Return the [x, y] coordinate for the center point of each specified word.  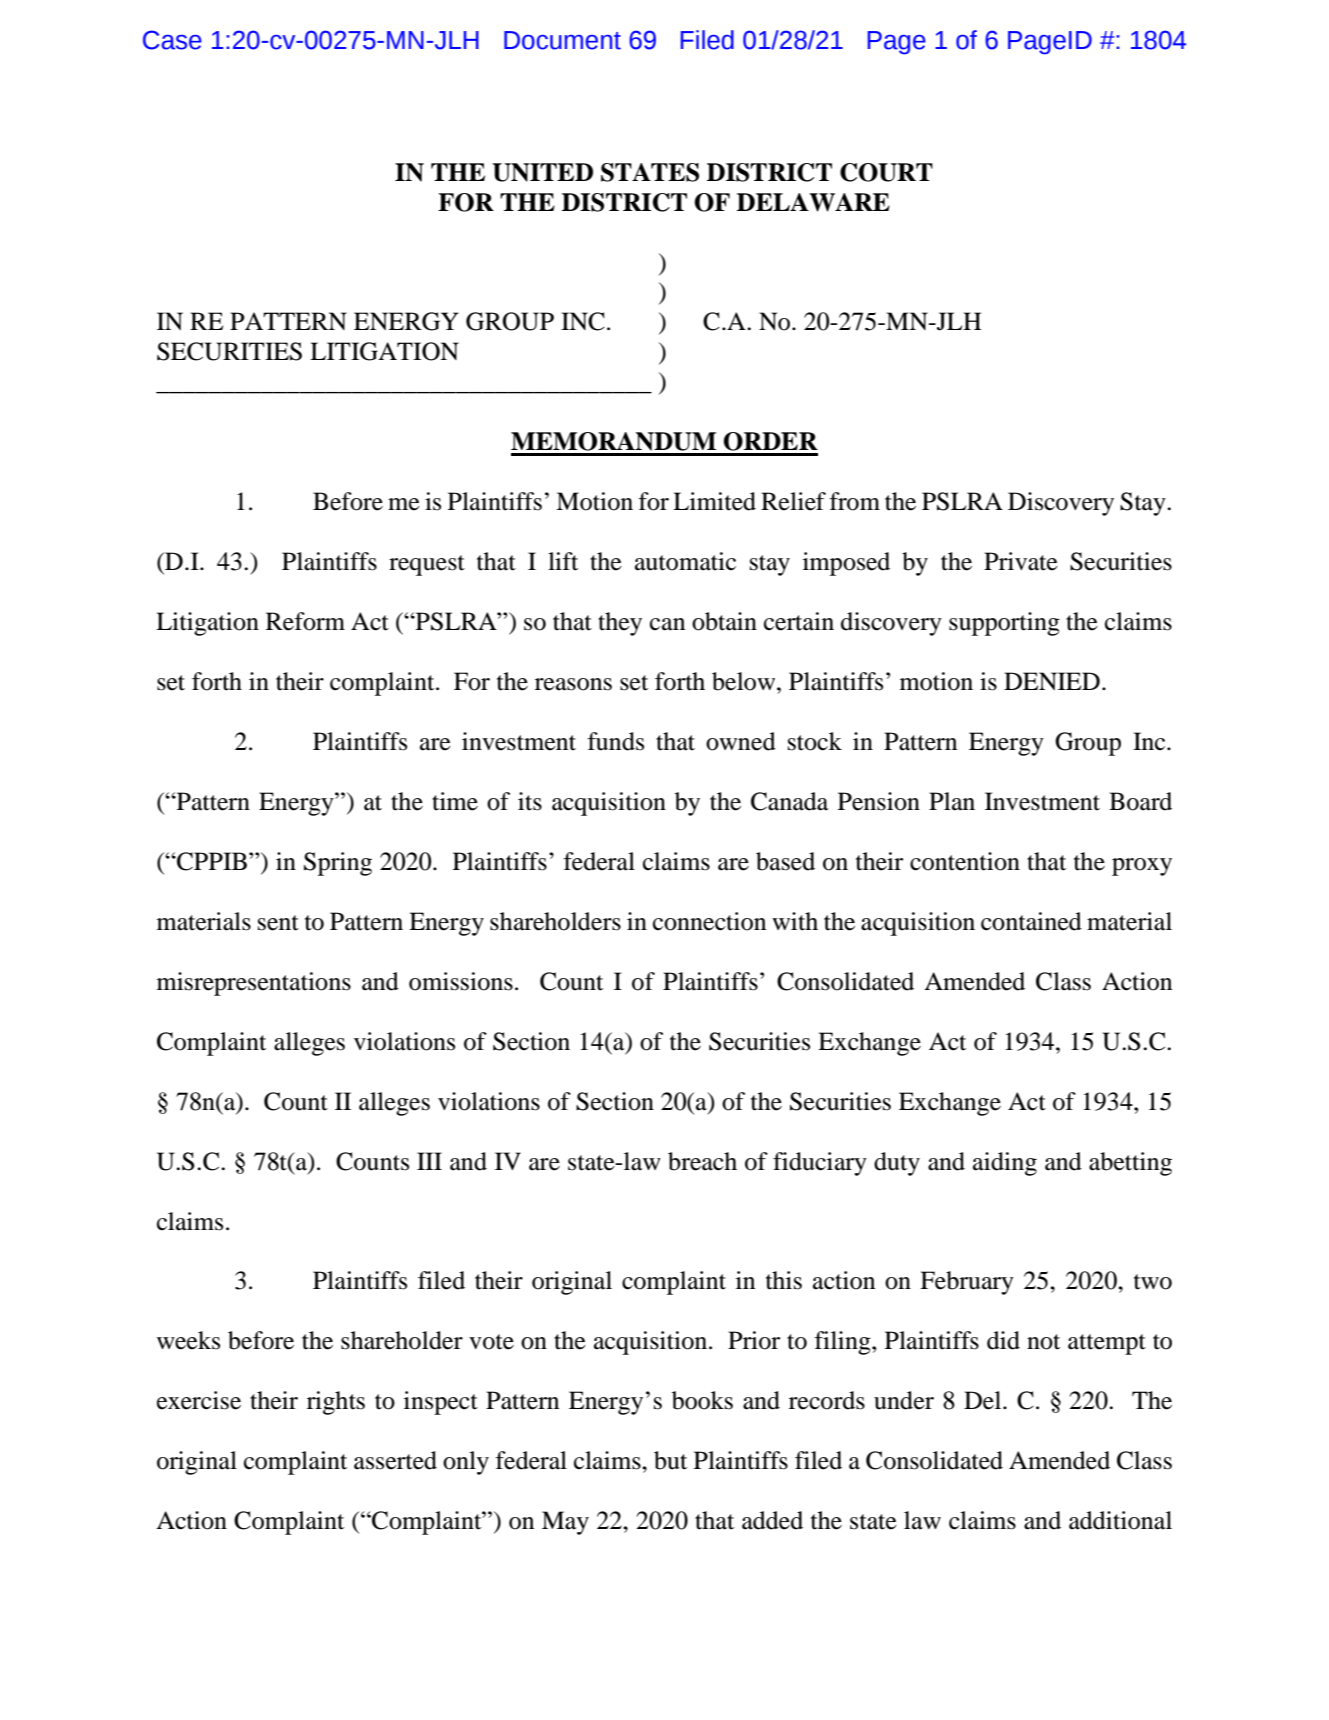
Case [172, 40]
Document [562, 40]
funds [616, 741]
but [670, 1460]
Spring [338, 864]
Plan [952, 801]
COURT [886, 172]
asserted [395, 1460]
